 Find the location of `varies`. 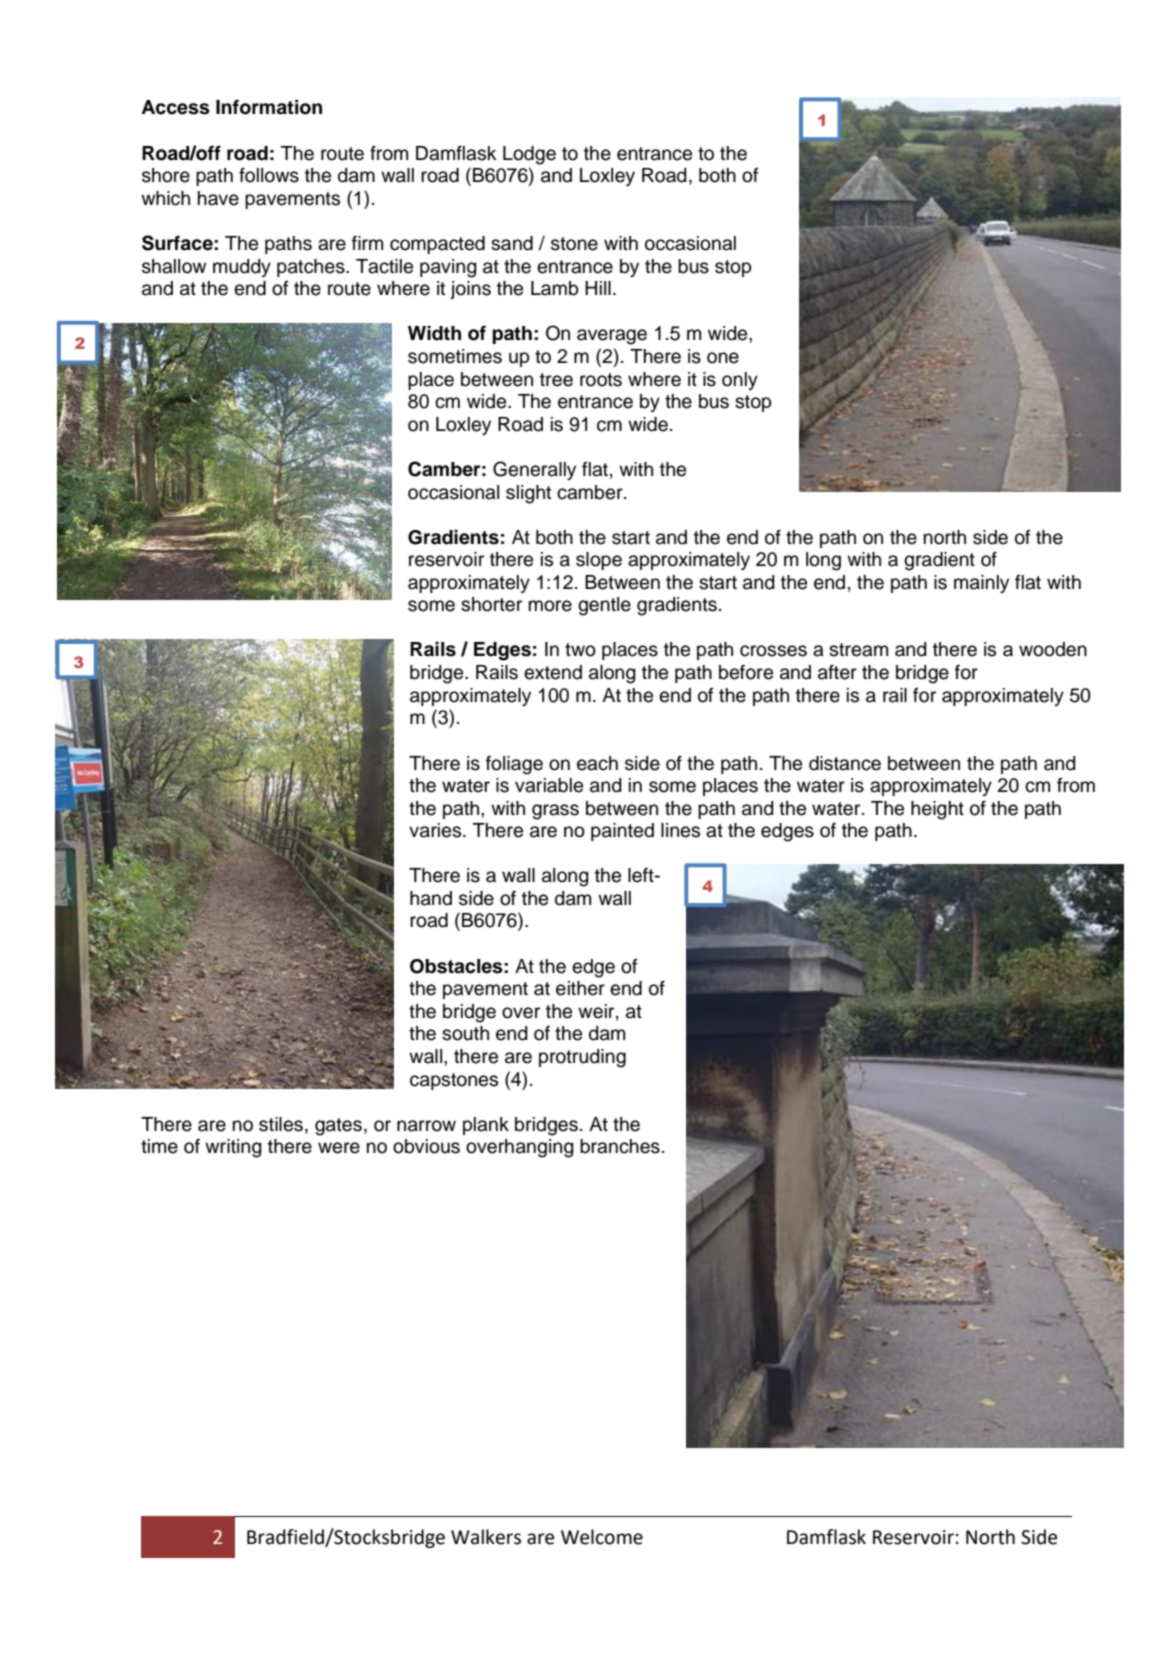

varies is located at coordinates (436, 830).
